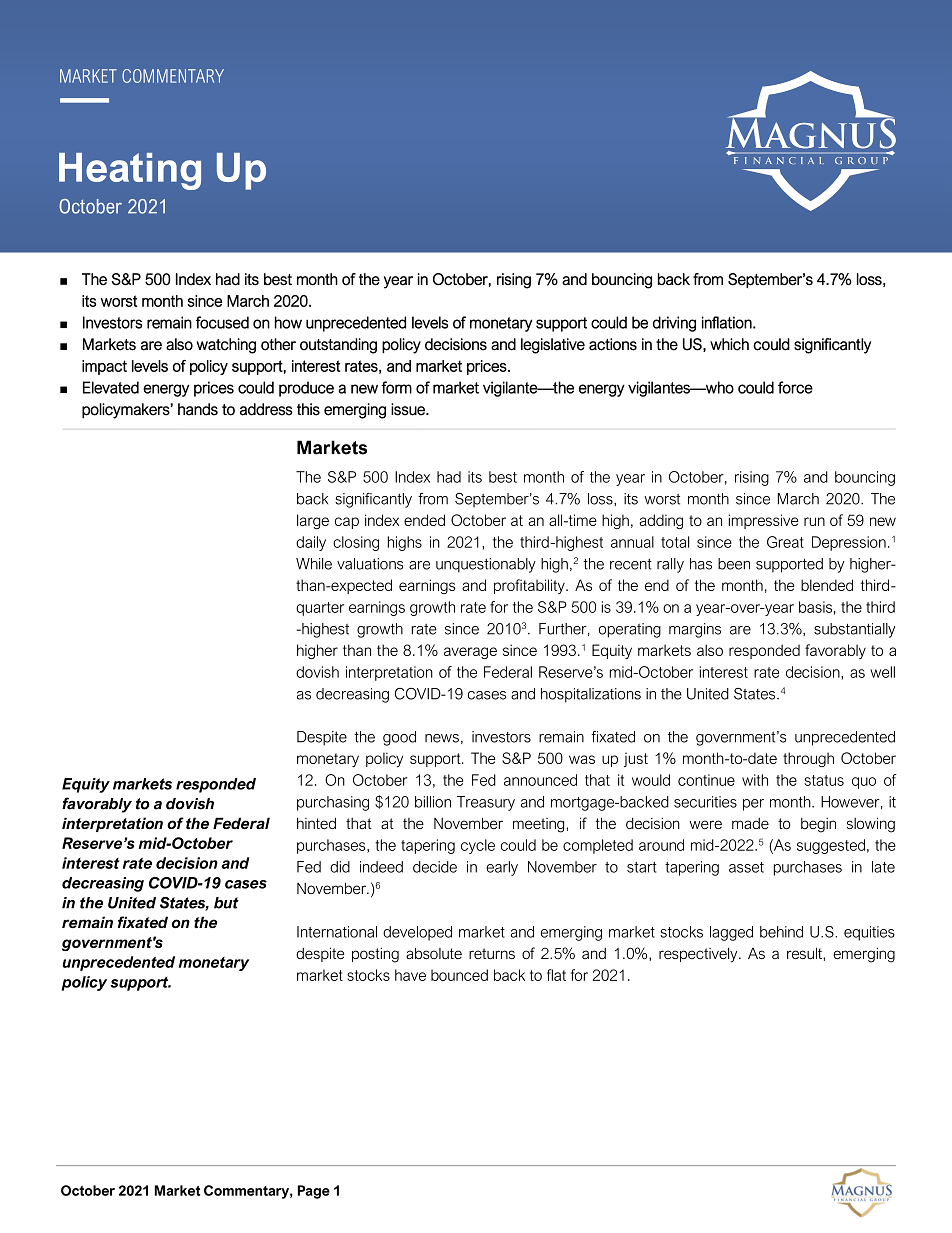 This screenshot has height=1233, width=952. What do you see at coordinates (130, 171) in the screenshot?
I see `Heating` at bounding box center [130, 171].
